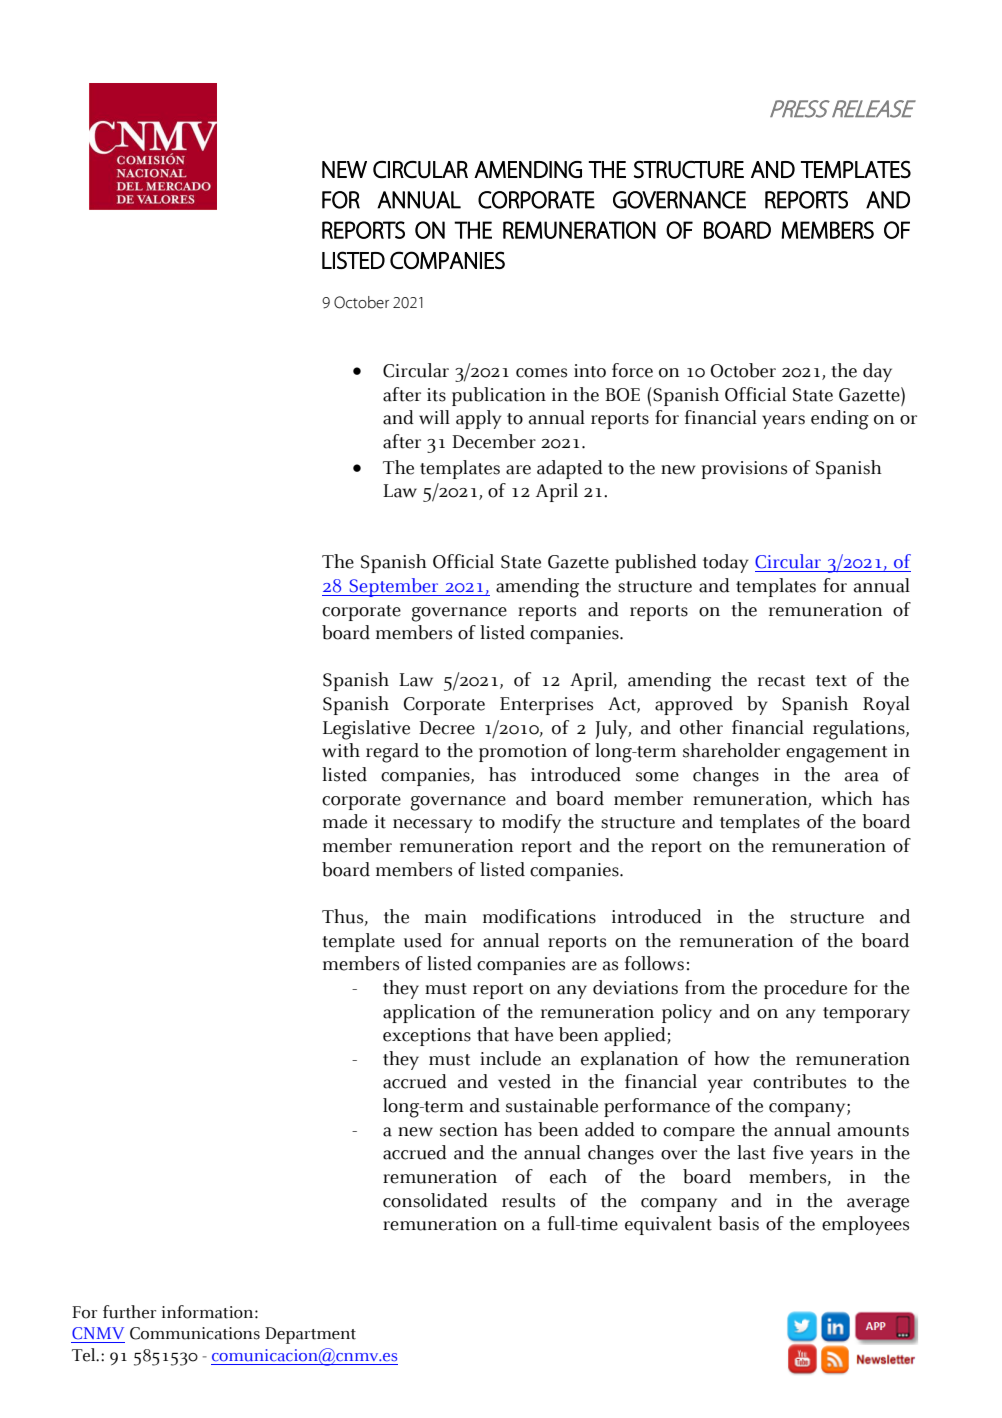 This page has width=1002, height=1418. What do you see at coordinates (434, 417) in the page?
I see `will` at bounding box center [434, 417].
